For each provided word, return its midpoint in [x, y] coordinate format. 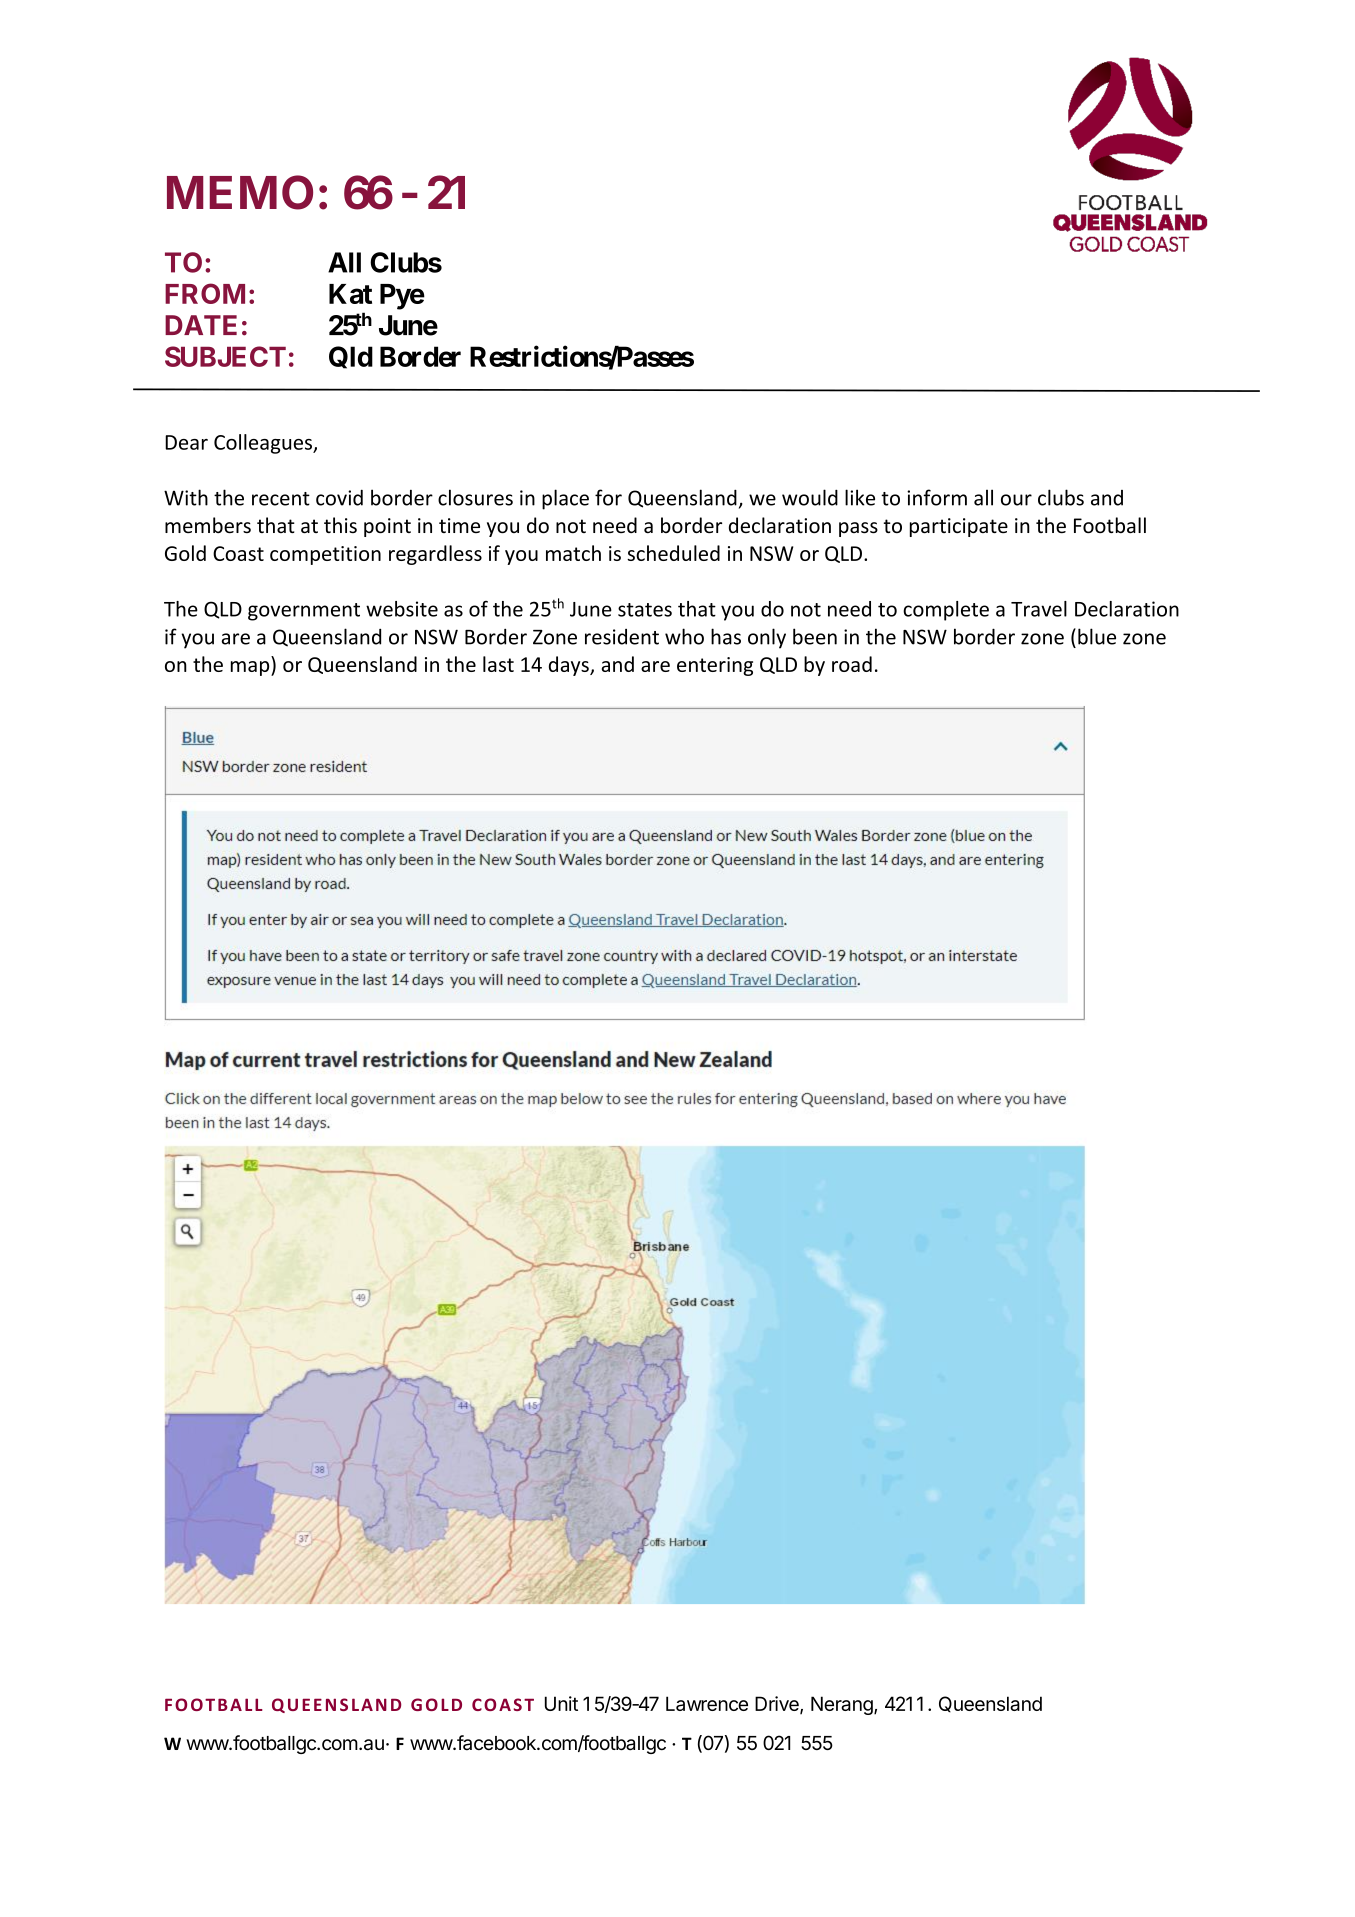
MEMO [240, 192]
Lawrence [707, 1703]
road [852, 664]
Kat [350, 294]
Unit [561, 1703]
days [570, 666]
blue [1097, 636]
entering [715, 666]
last [498, 664]
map [251, 668]
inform [937, 497]
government [304, 612]
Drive [778, 1705]
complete [946, 611]
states [645, 610]
